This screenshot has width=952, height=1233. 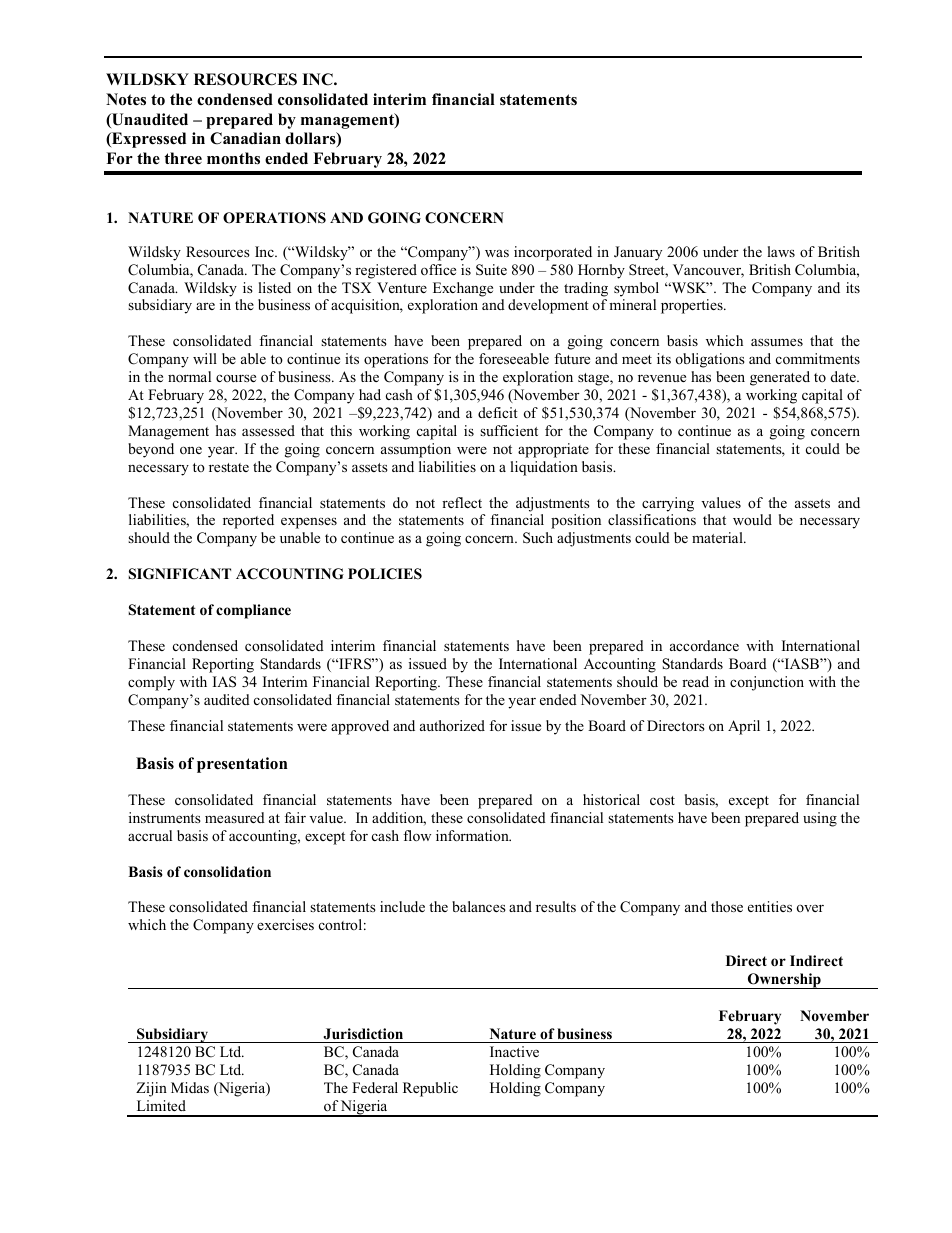 I want to click on presentation, so click(x=242, y=765).
